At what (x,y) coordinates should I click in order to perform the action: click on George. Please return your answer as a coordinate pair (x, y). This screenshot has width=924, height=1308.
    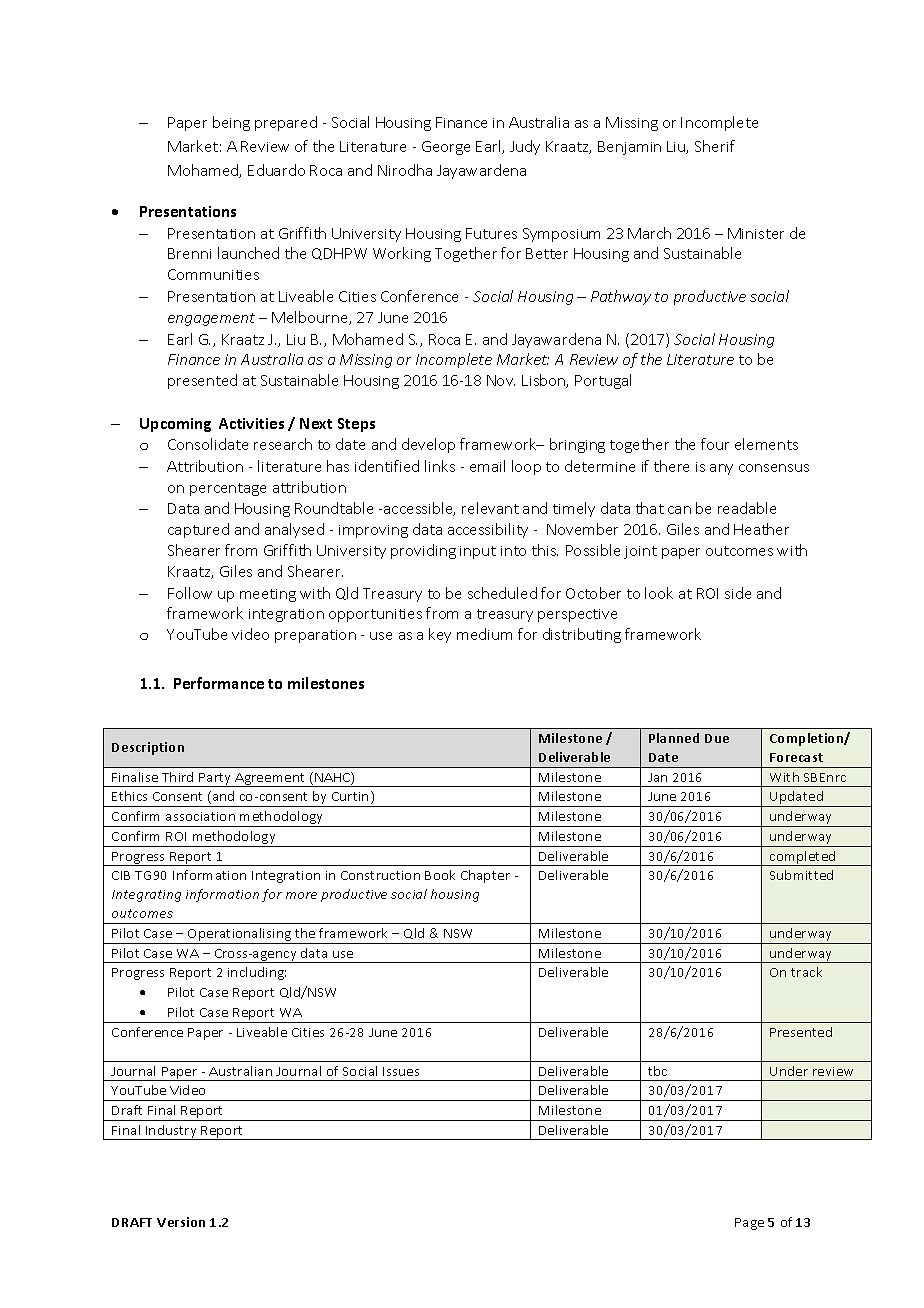
    Looking at the image, I should click on (446, 148).
